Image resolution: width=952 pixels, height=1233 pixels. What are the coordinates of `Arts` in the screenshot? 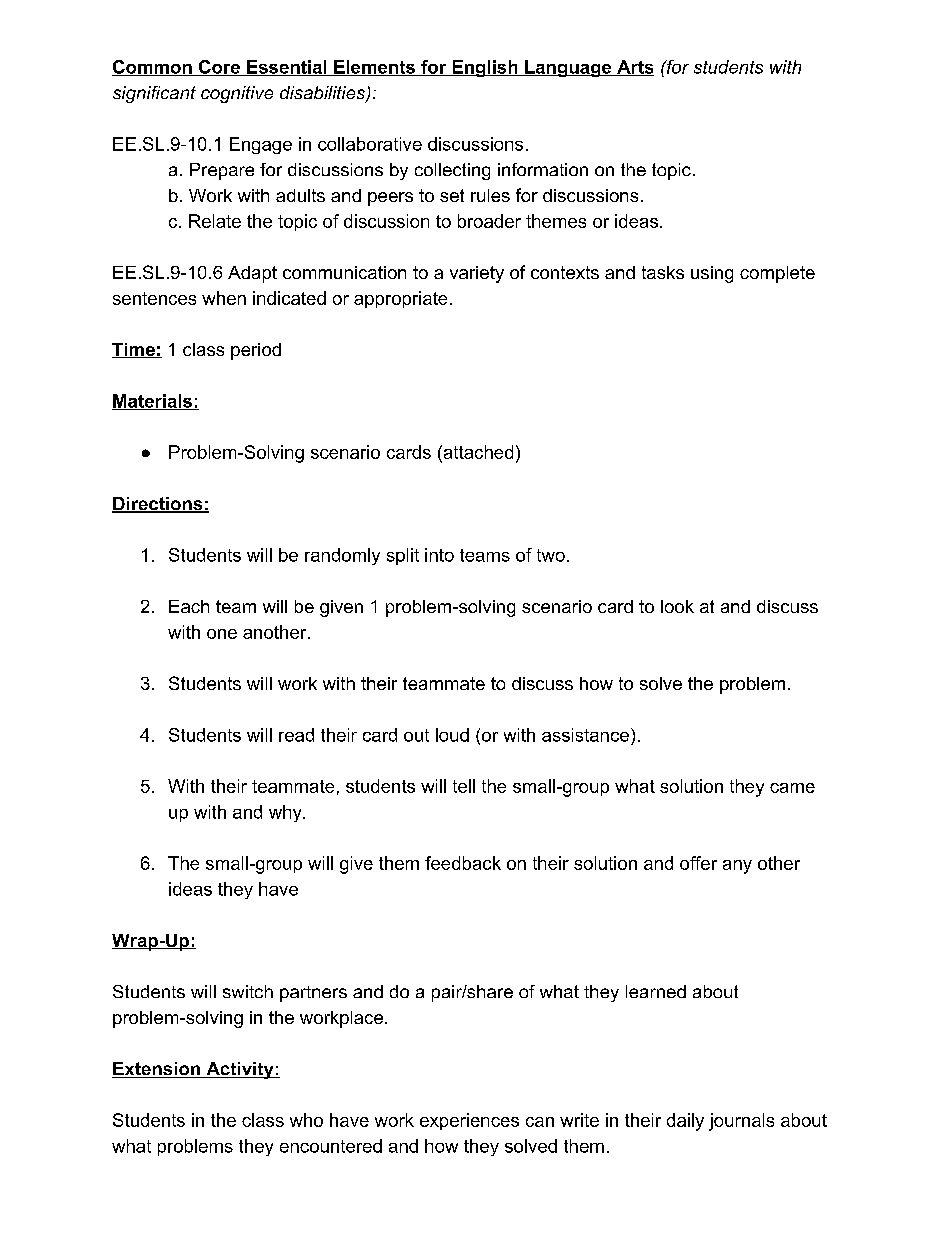 It's located at (634, 68).
